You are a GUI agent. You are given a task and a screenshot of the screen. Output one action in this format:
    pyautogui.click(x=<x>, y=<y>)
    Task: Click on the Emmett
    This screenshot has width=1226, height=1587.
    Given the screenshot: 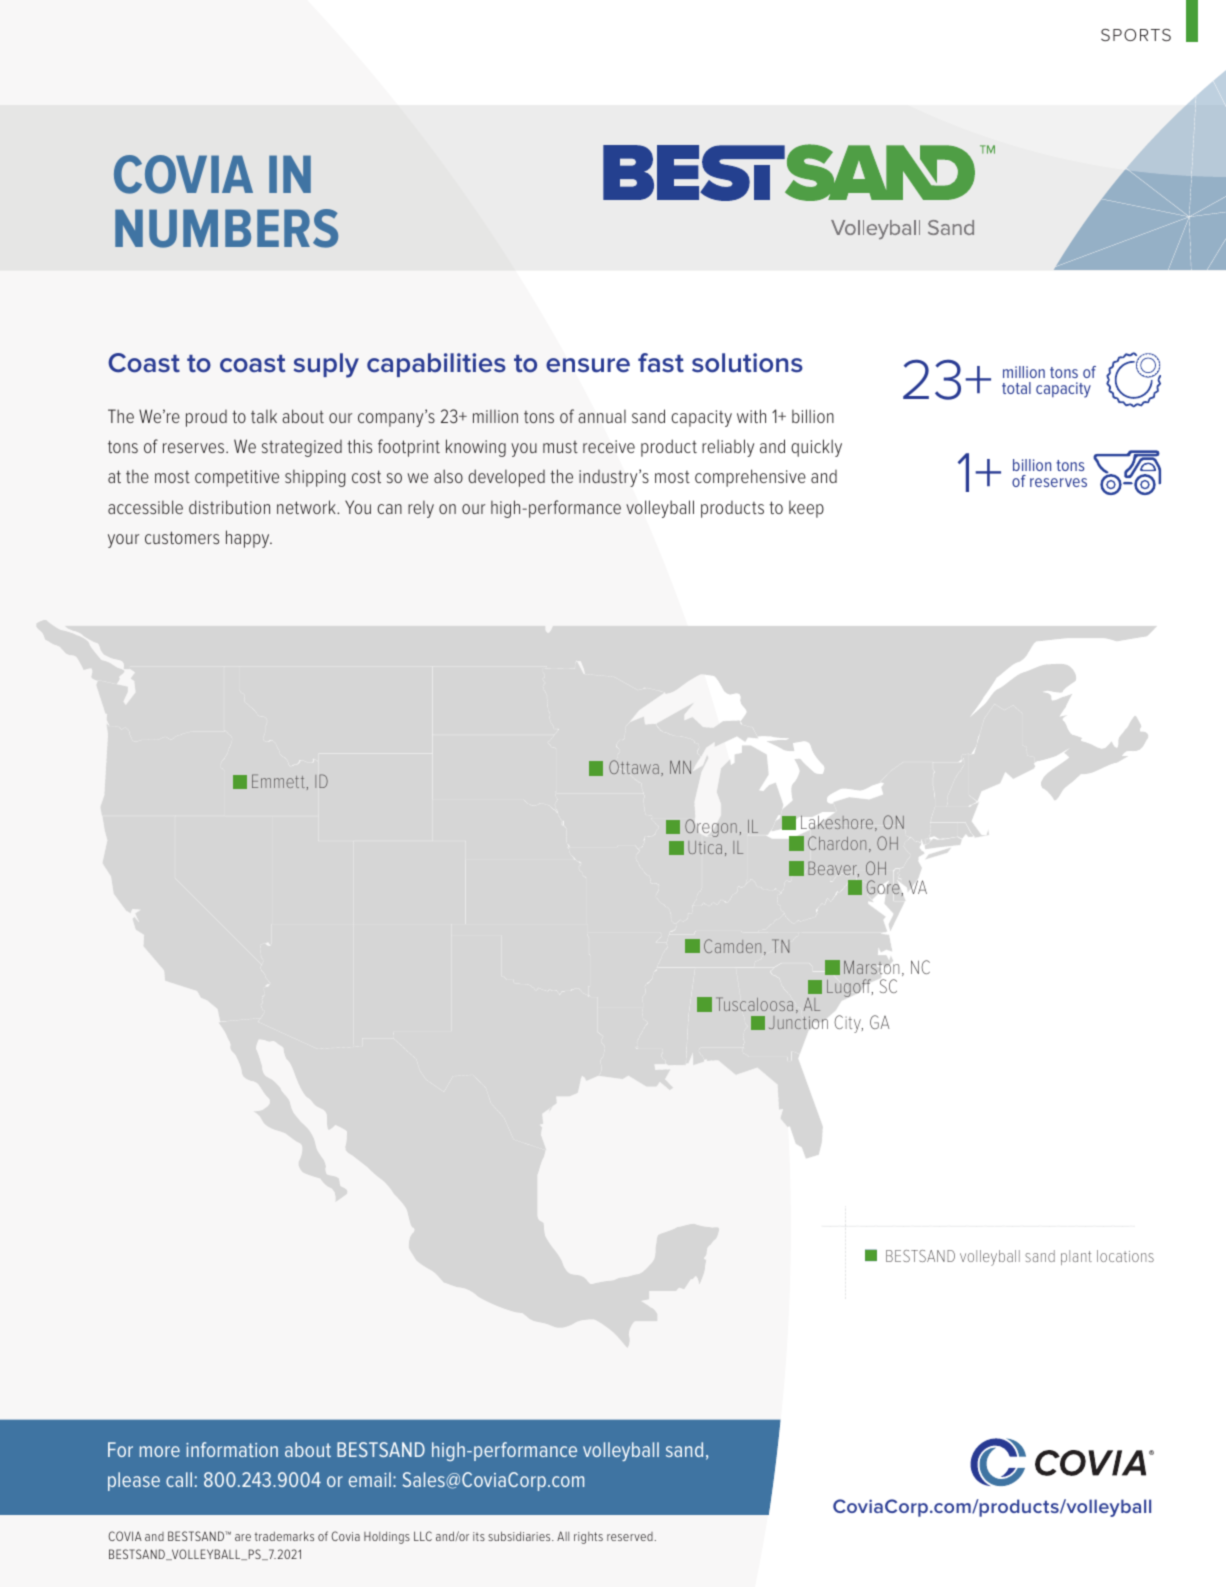 What is the action you would take?
    pyautogui.click(x=278, y=781)
